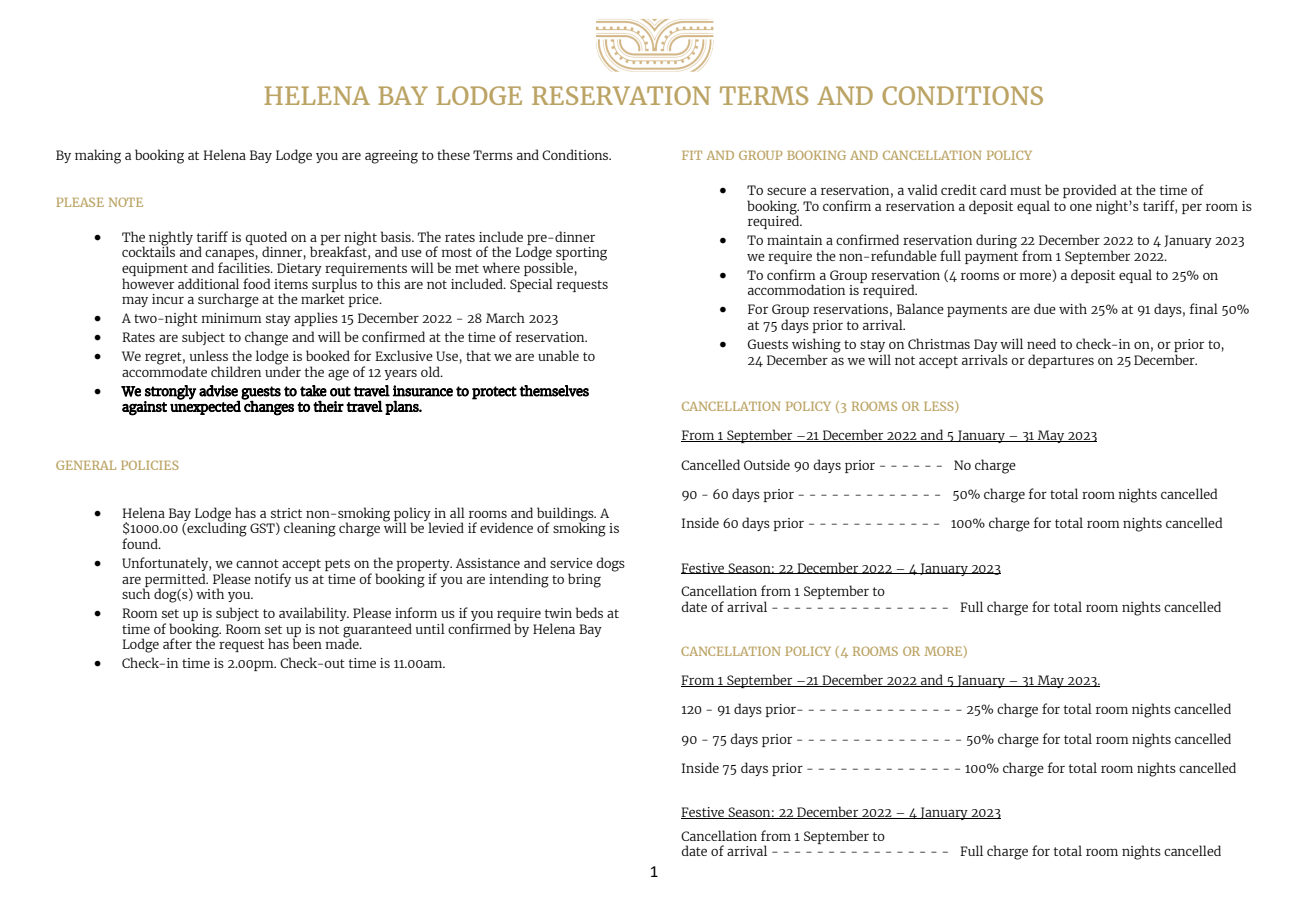  I want to click on provided, so click(1089, 191).
